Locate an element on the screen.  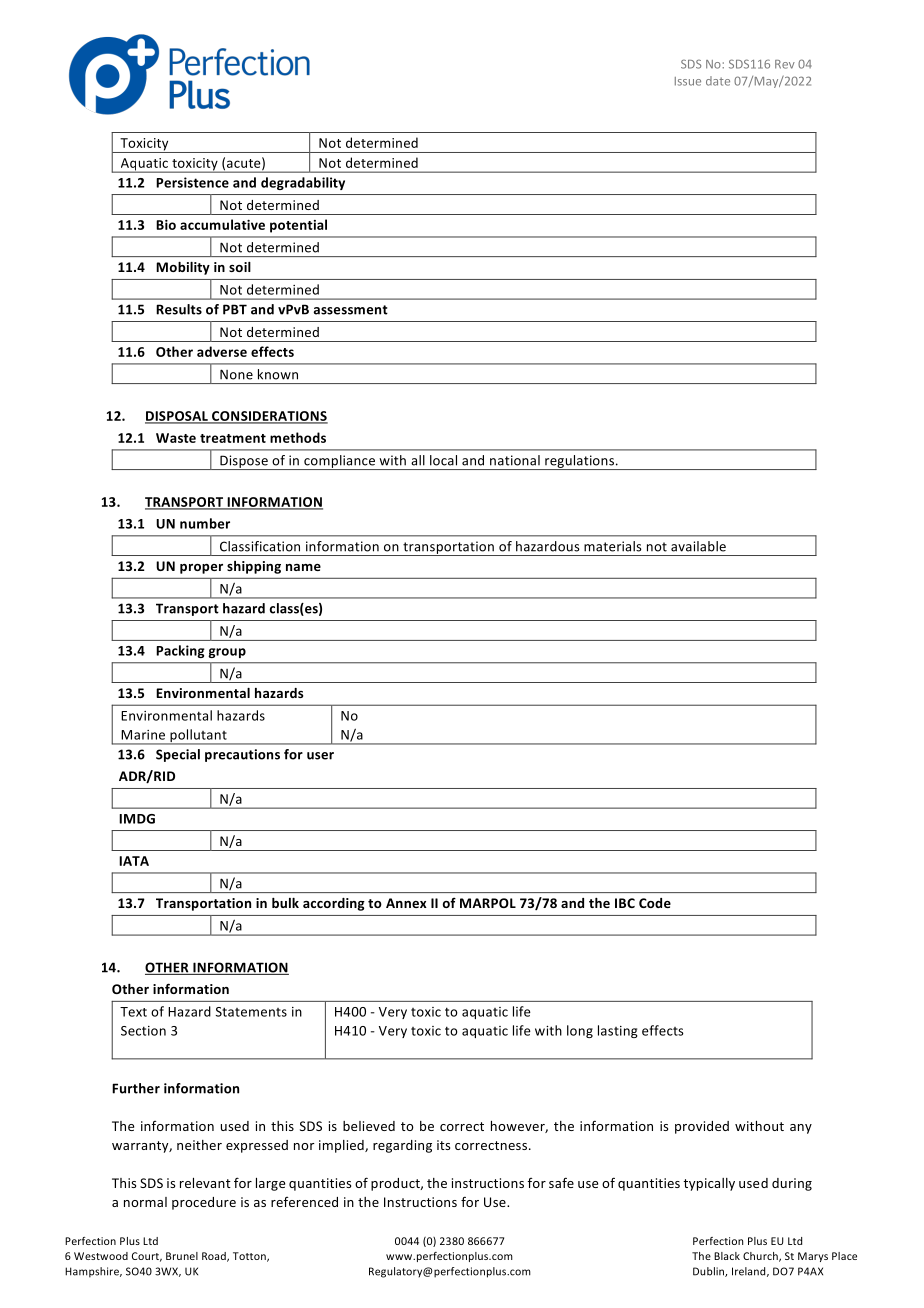
user is located at coordinates (320, 756).
